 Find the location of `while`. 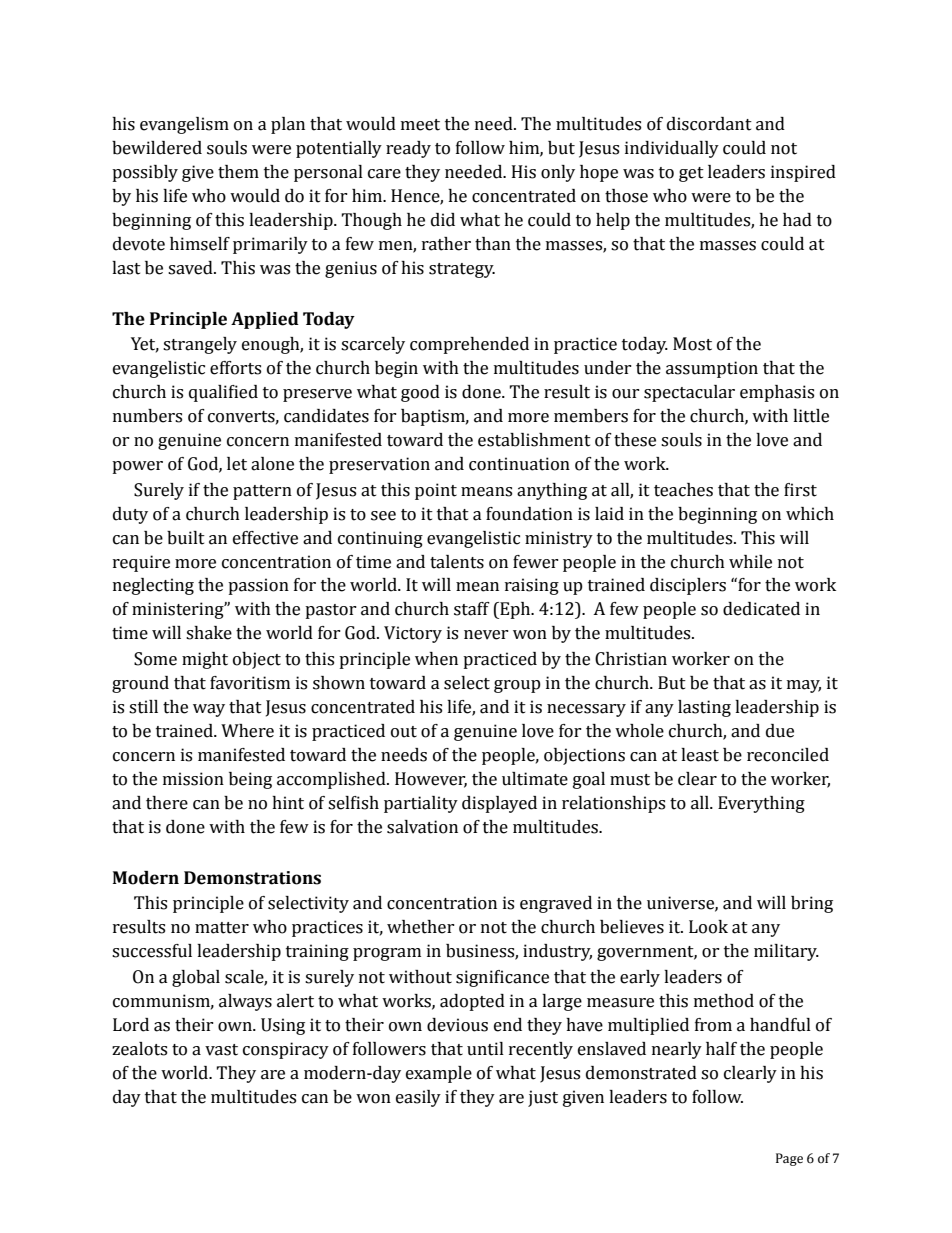

while is located at coordinates (750, 562).
